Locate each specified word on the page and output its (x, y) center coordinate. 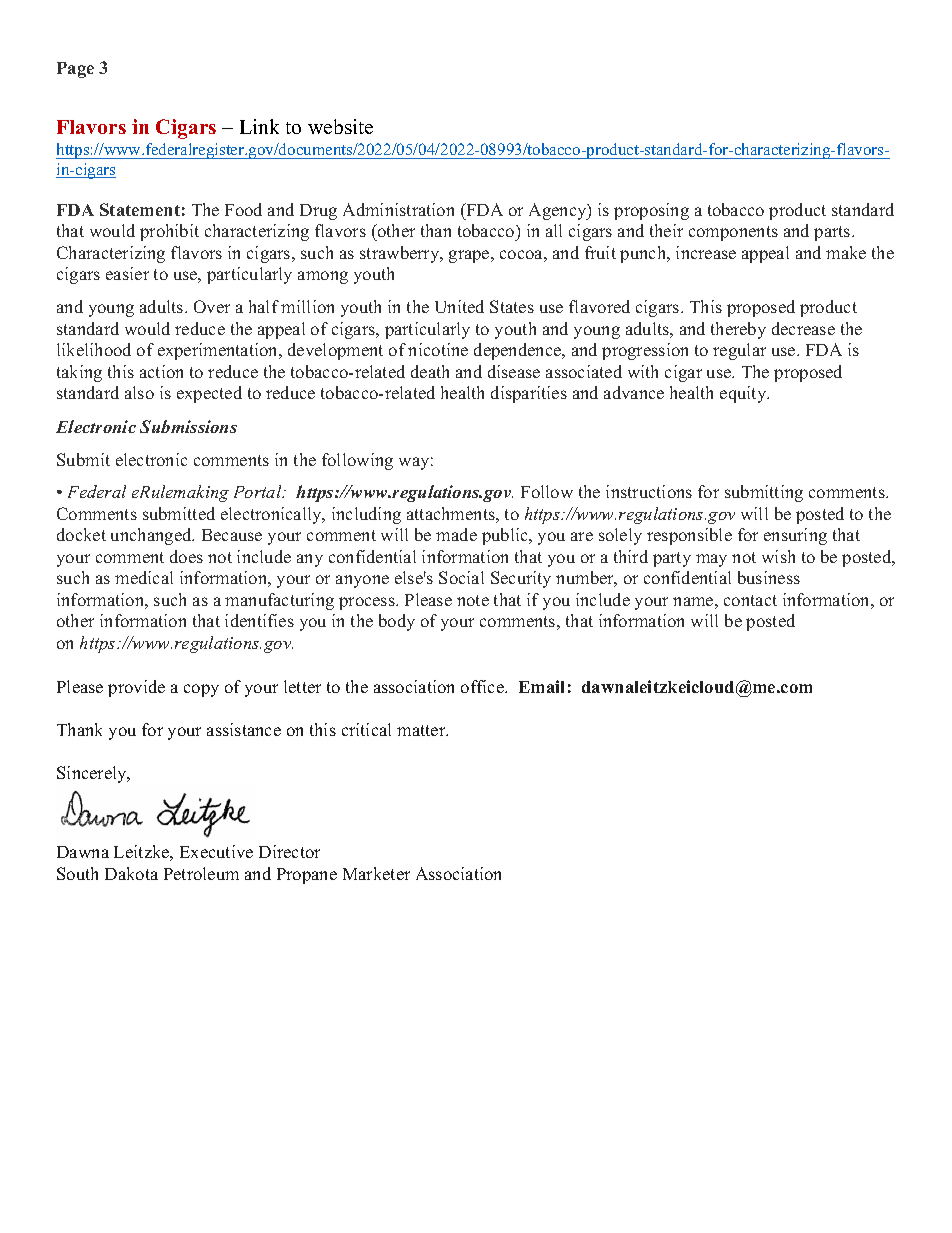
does (186, 556)
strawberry (401, 254)
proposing (651, 211)
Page (75, 70)
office (483, 686)
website (340, 126)
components (733, 233)
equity (744, 394)
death (430, 371)
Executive (216, 851)
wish (778, 556)
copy (201, 690)
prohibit (169, 232)
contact (750, 600)
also (139, 392)
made (456, 534)
